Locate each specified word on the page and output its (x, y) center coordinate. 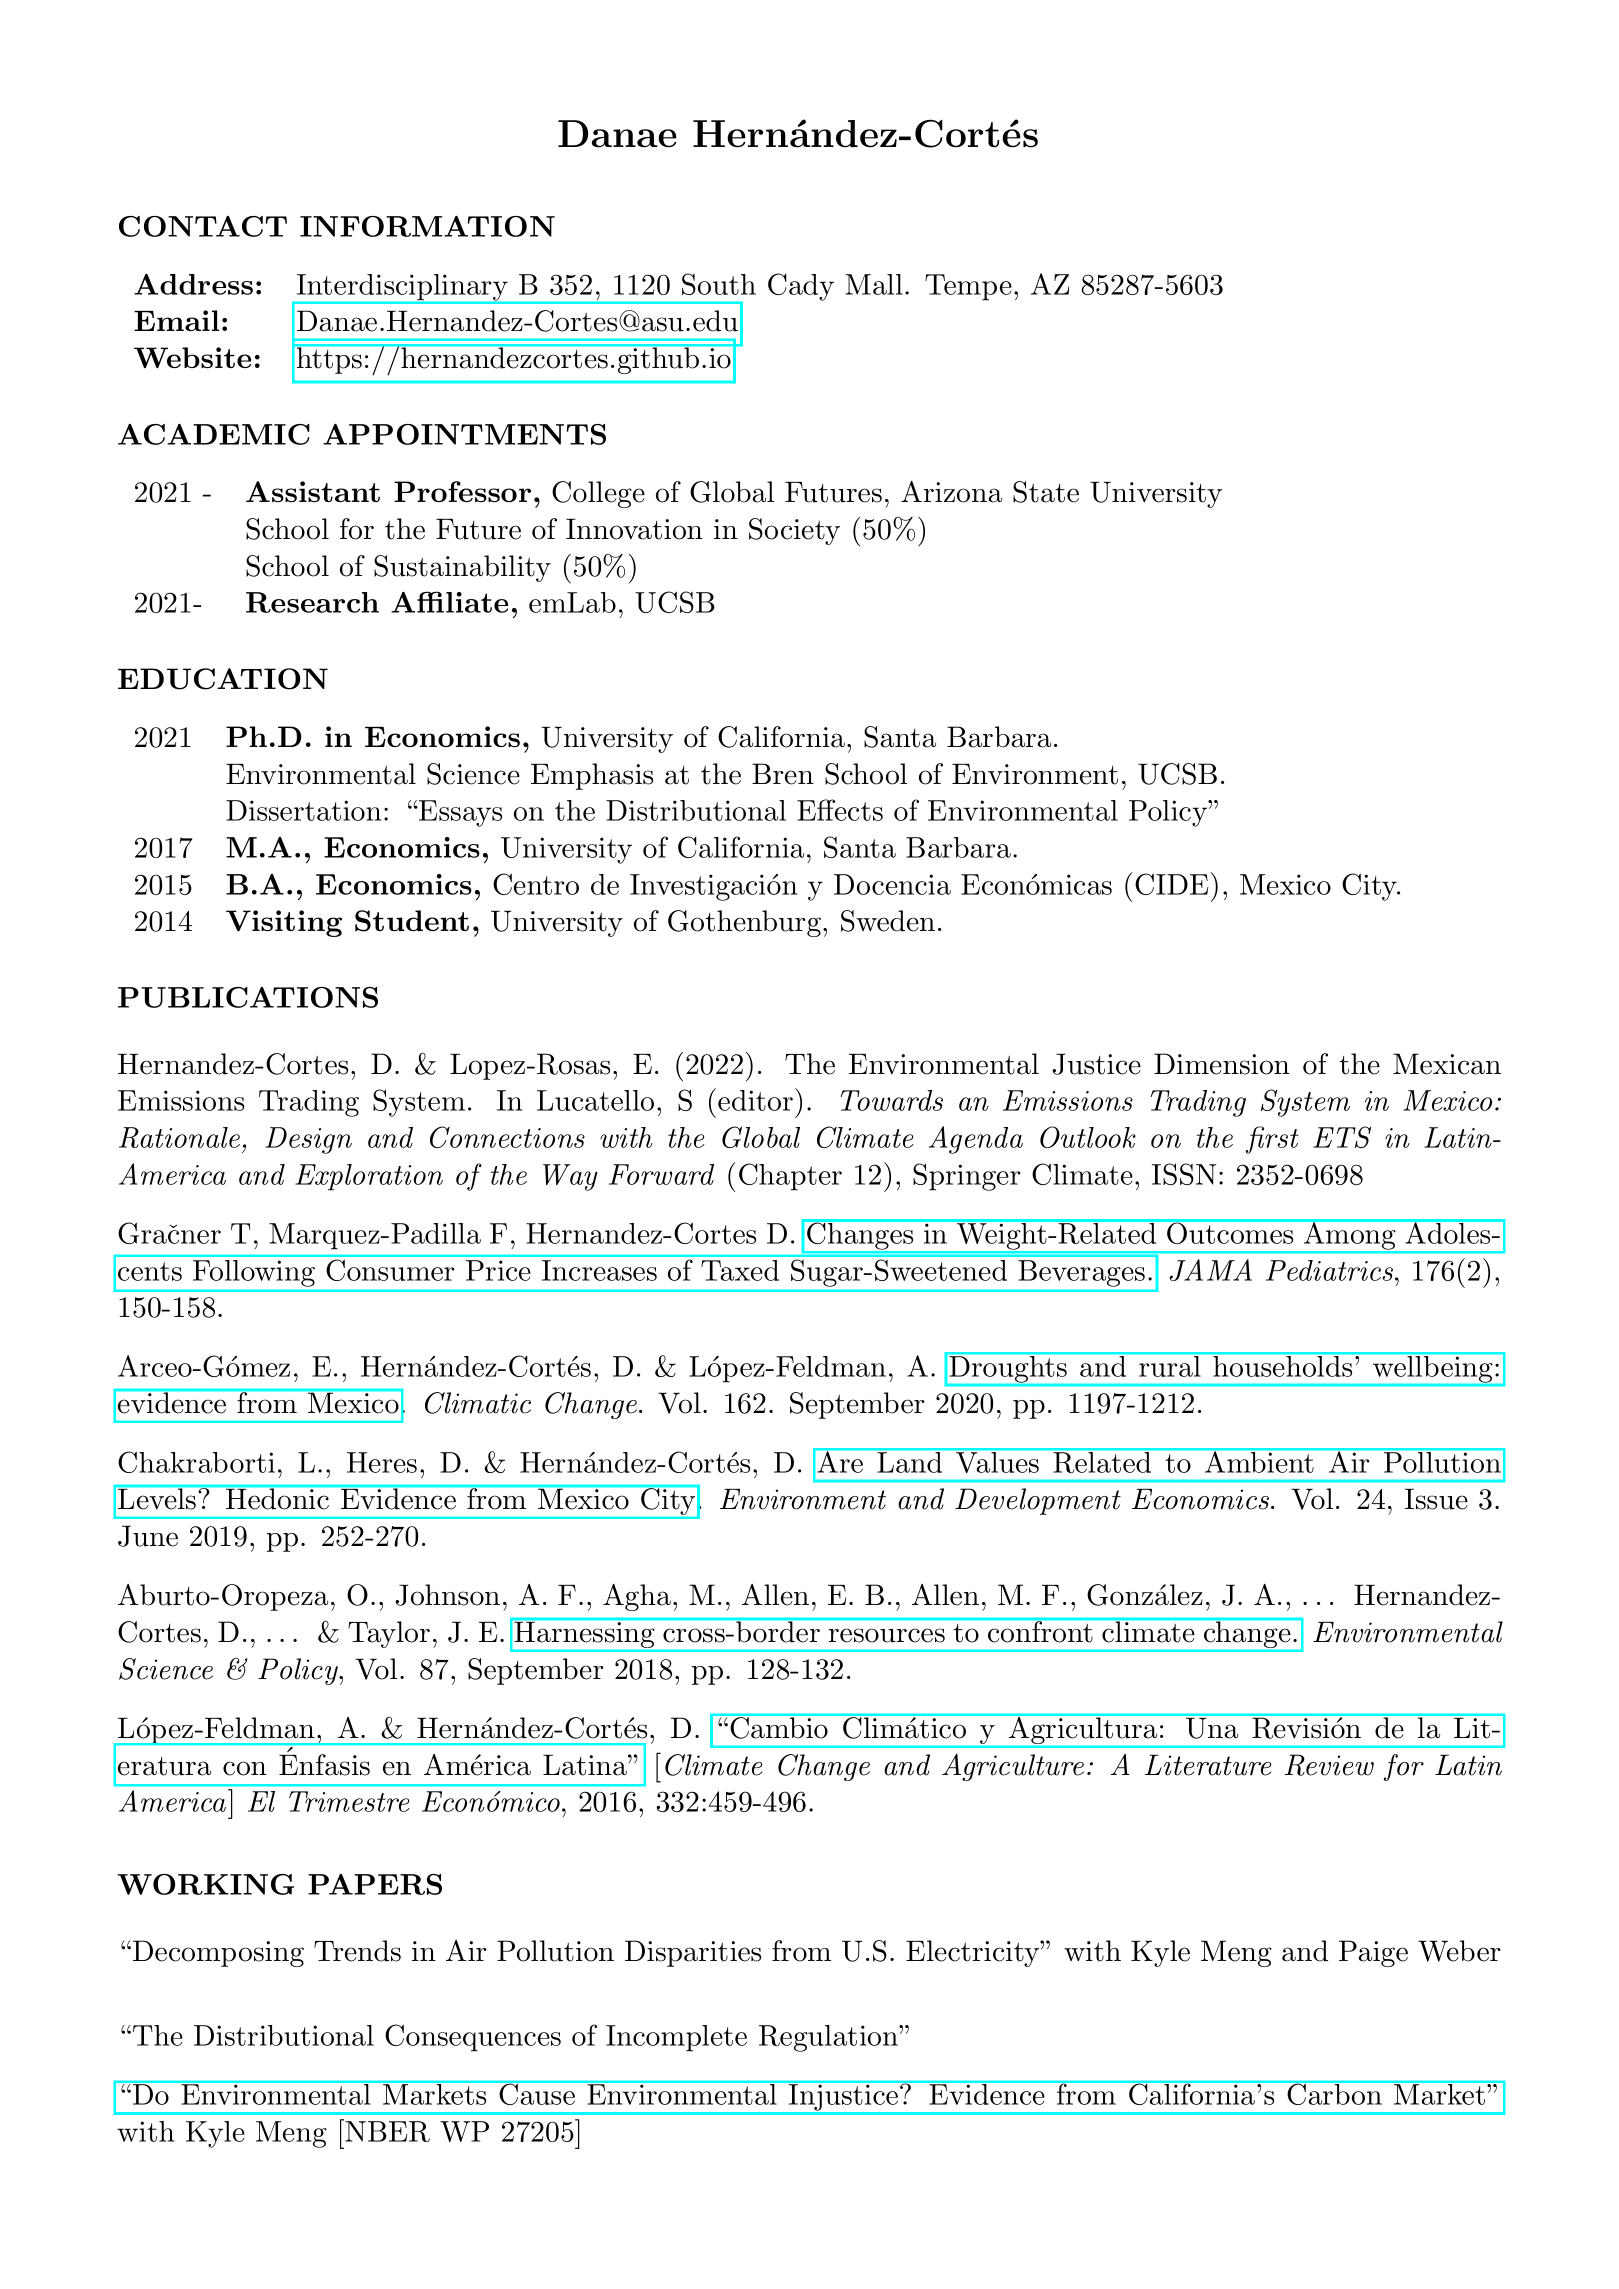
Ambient (1258, 1461)
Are (840, 1461)
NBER (386, 2130)
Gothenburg (744, 923)
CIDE (1172, 884)
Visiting (284, 923)
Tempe (968, 287)
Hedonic (277, 1498)
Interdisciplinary (402, 288)
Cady (801, 287)
